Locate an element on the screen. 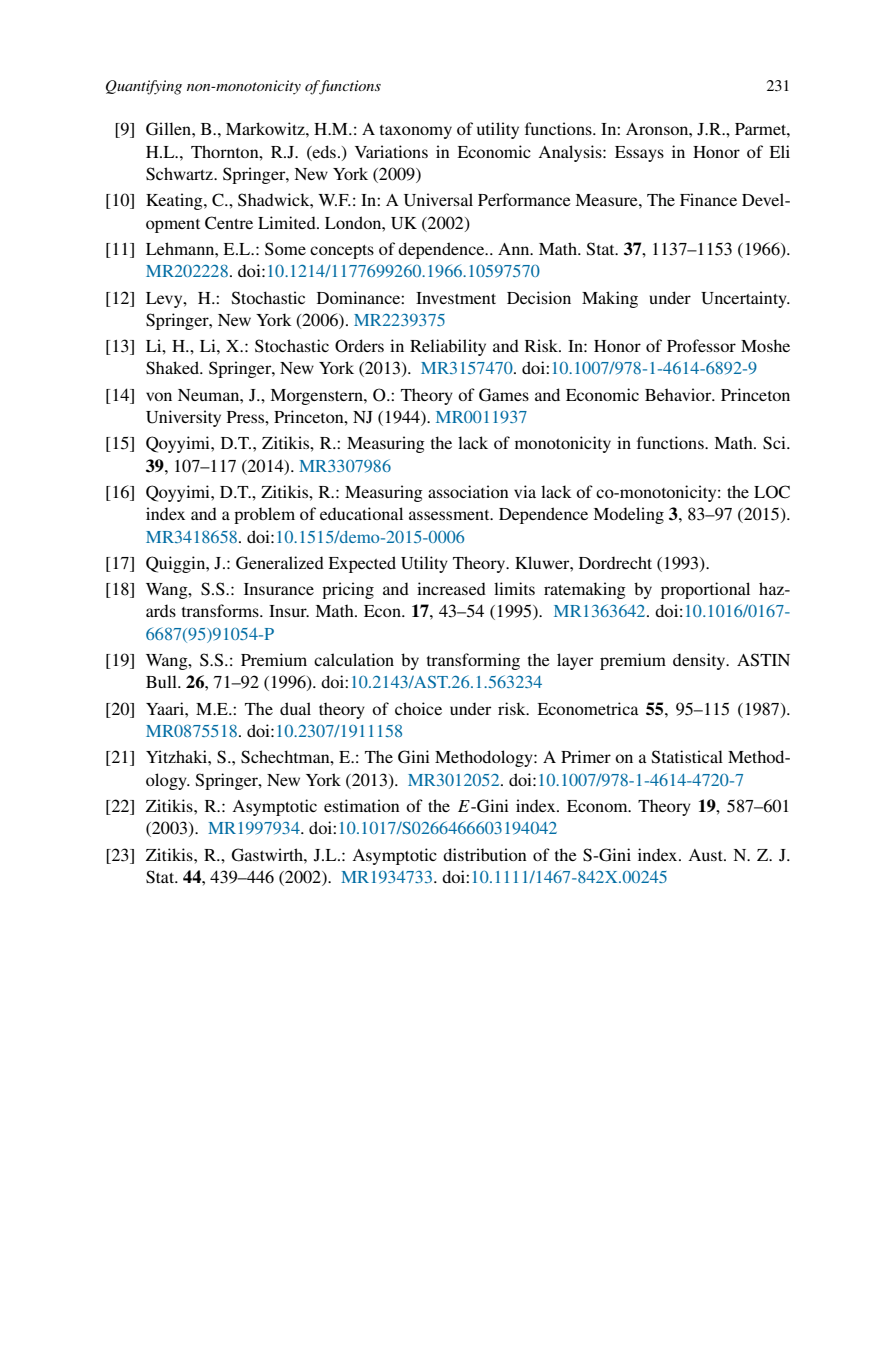  density is located at coordinates (700, 661).
